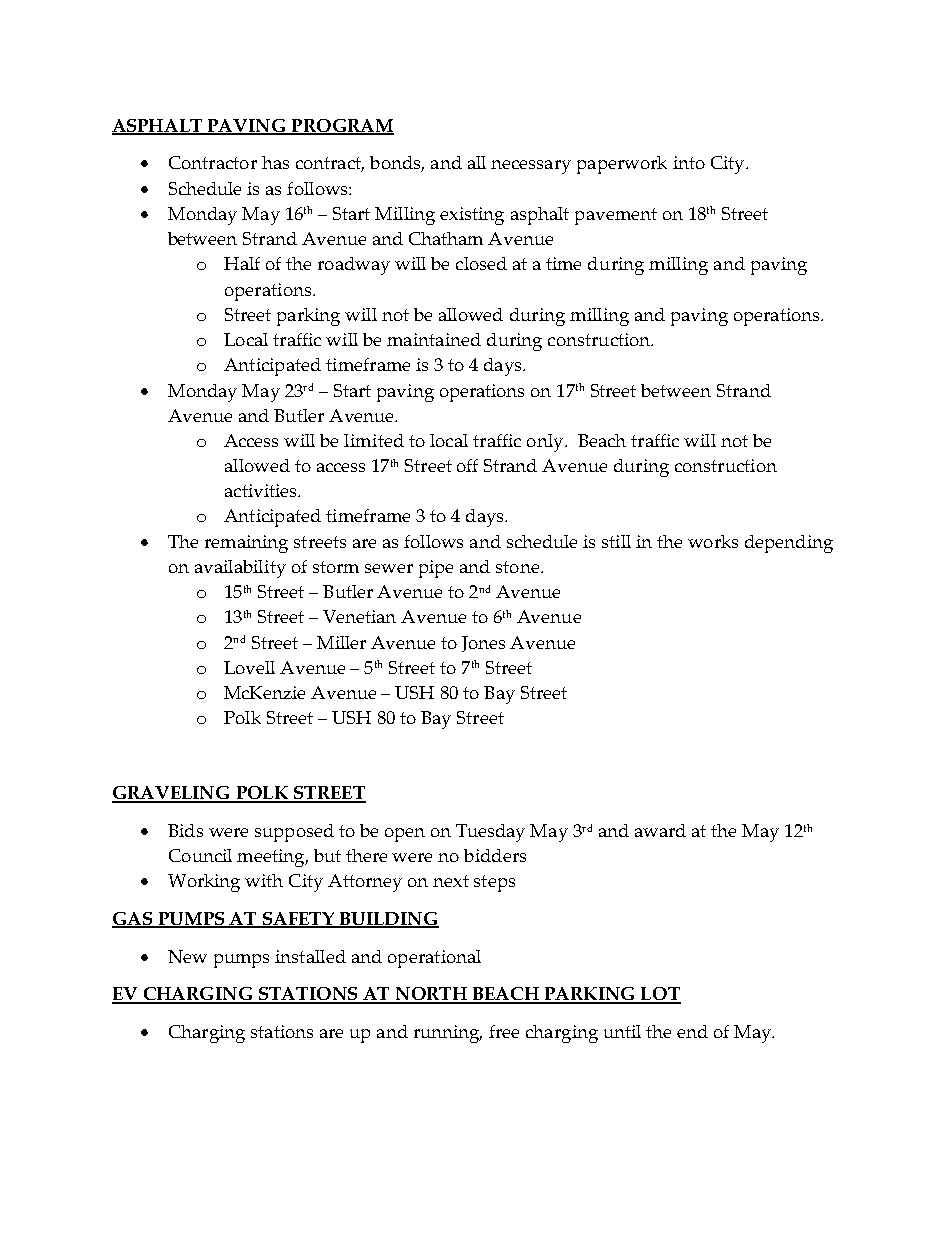 The width and height of the screenshot is (952, 1233). I want to click on has, so click(275, 162).
